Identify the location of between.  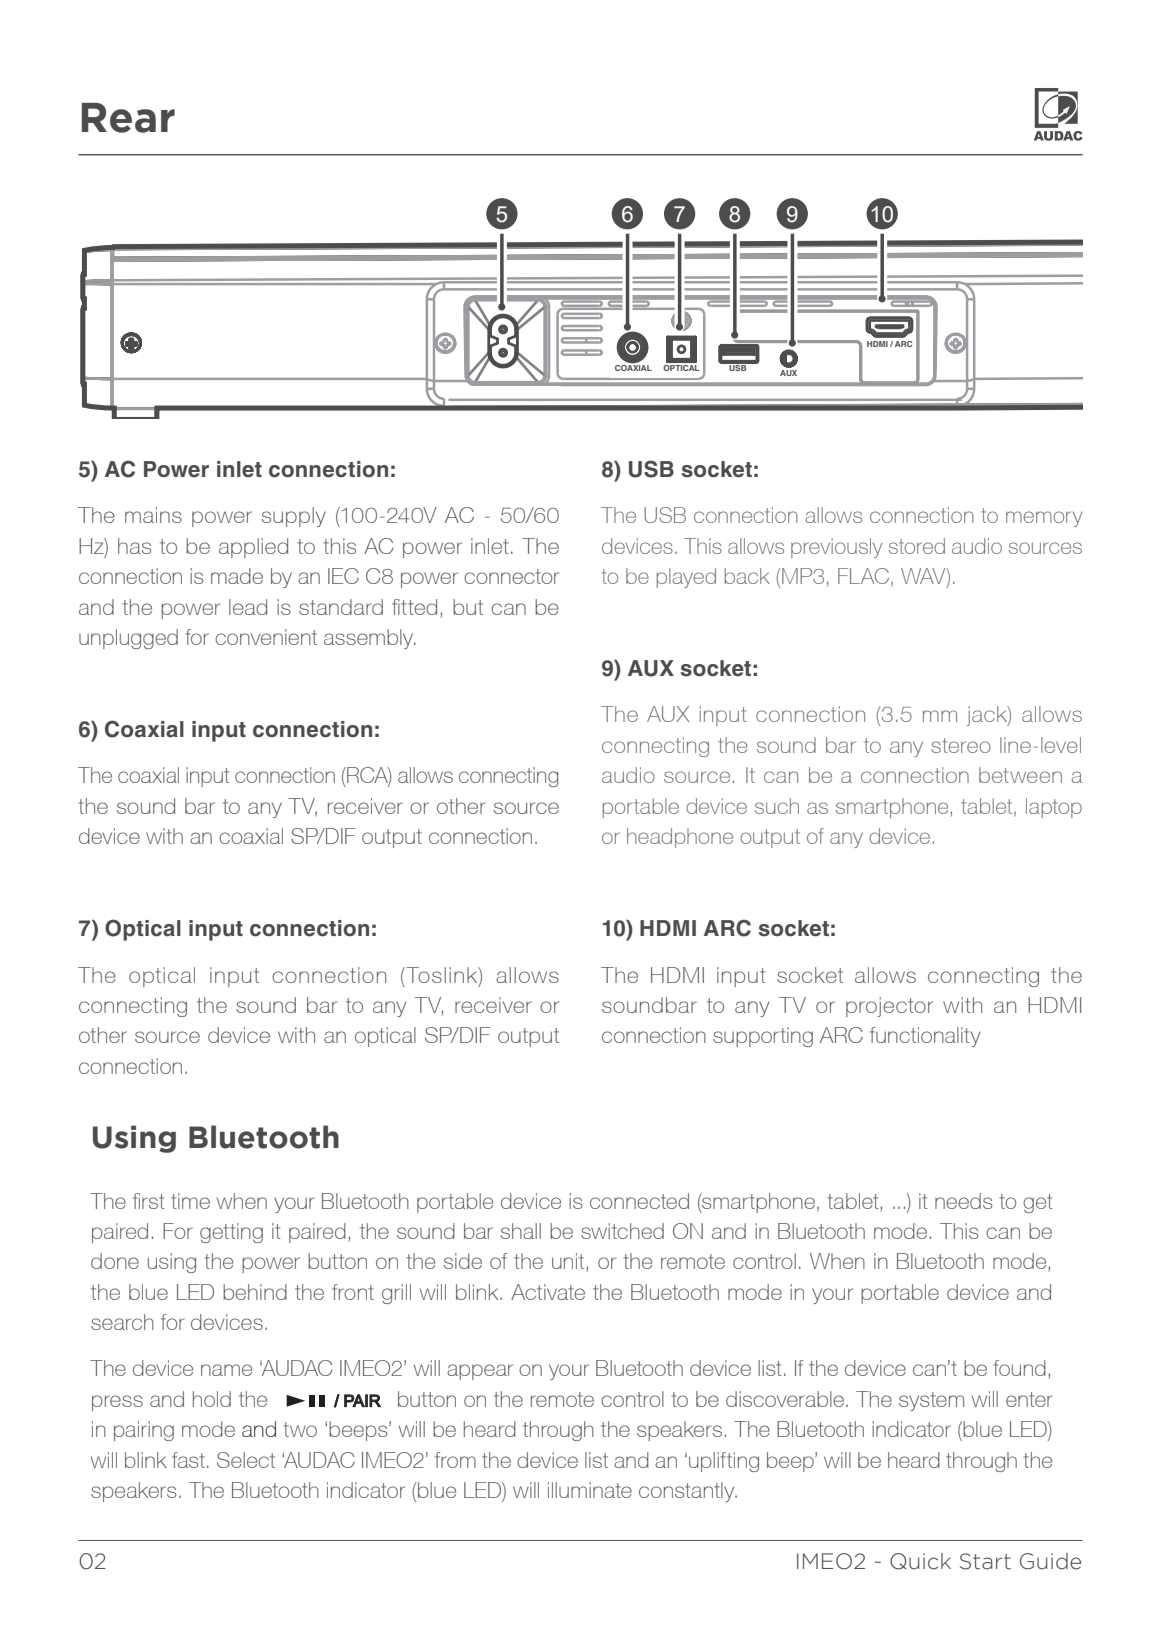
(1020, 775).
